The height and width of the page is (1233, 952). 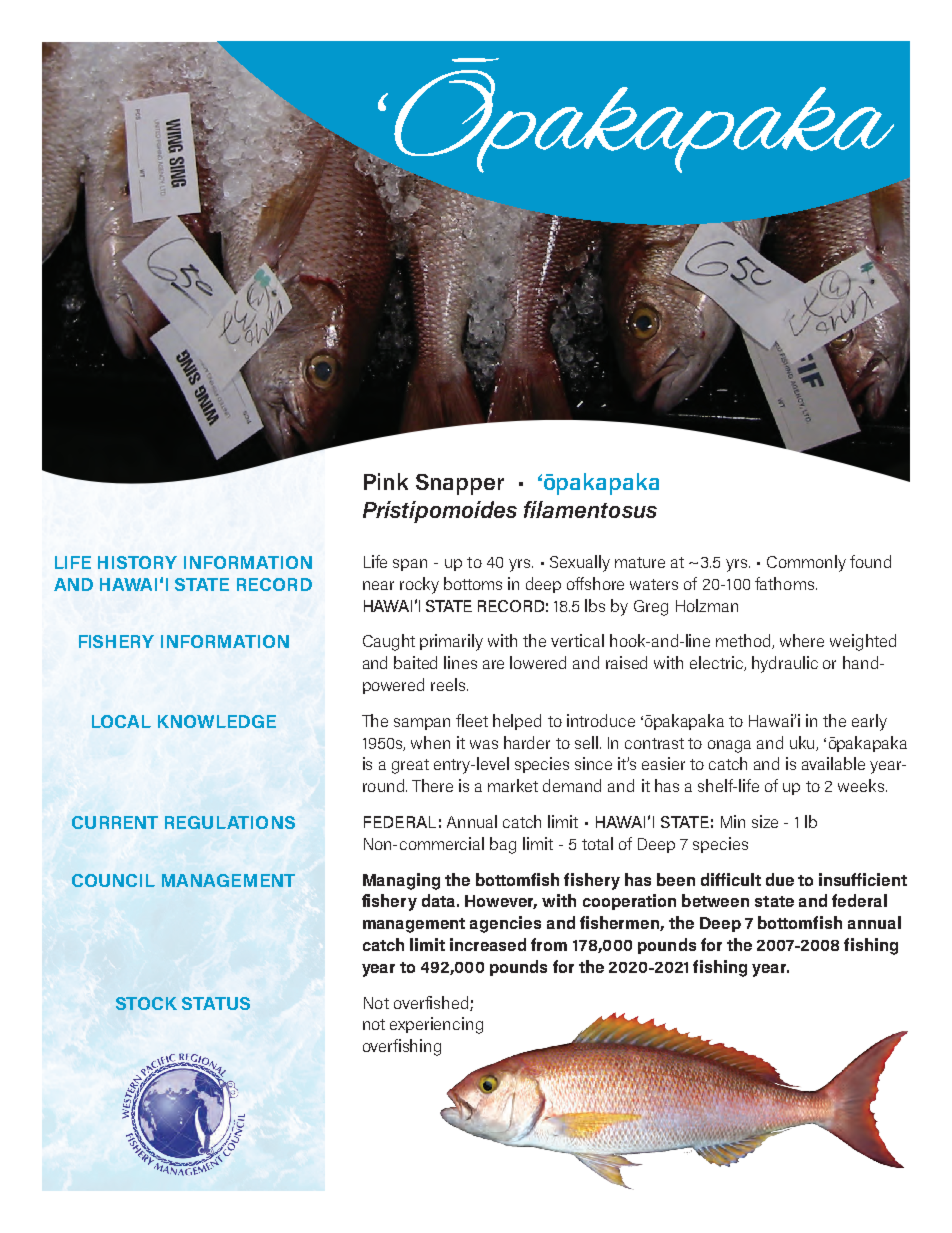 What do you see at coordinates (484, 744) in the page?
I see `was` at bounding box center [484, 744].
